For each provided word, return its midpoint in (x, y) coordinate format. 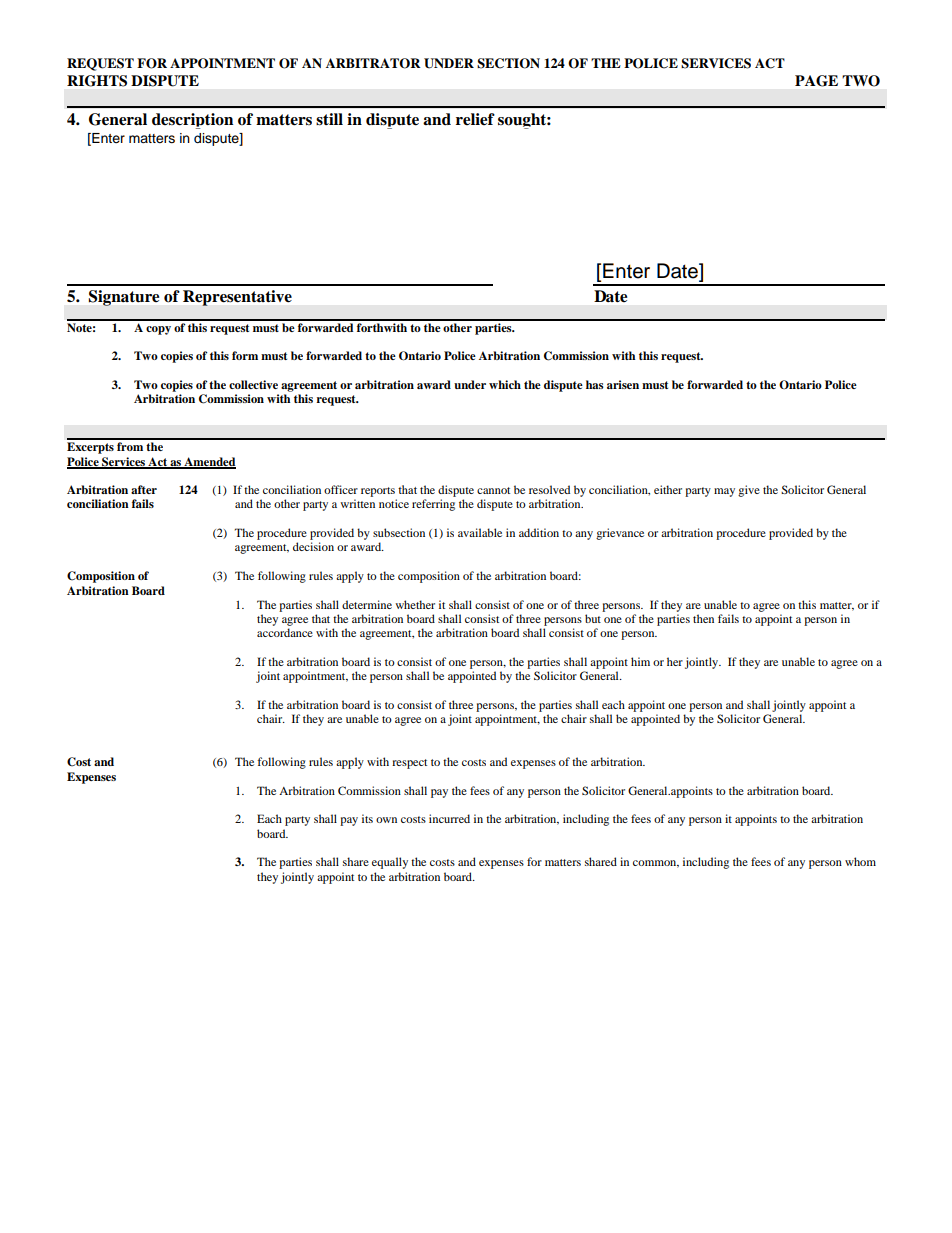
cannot (493, 490)
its (367, 818)
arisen (623, 384)
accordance (285, 632)
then (703, 618)
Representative (237, 298)
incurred (449, 818)
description (192, 121)
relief (475, 119)
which (505, 384)
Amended (209, 462)
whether (415, 604)
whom (860, 861)
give (749, 491)
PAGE (816, 81)
